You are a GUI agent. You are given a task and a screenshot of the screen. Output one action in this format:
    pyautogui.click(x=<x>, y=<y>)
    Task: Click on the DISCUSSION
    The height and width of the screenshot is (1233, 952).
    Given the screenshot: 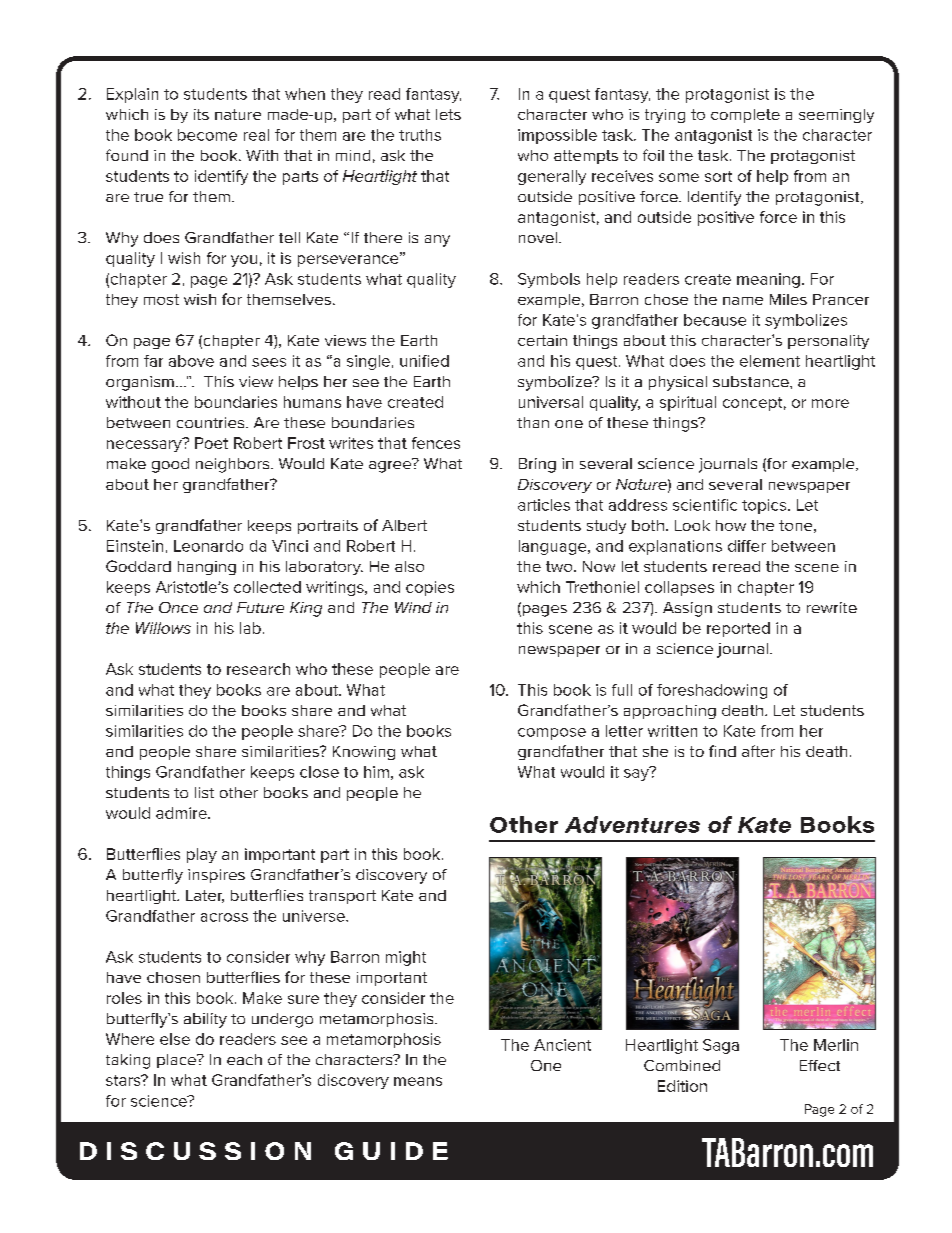 What is the action you would take?
    pyautogui.click(x=195, y=1151)
